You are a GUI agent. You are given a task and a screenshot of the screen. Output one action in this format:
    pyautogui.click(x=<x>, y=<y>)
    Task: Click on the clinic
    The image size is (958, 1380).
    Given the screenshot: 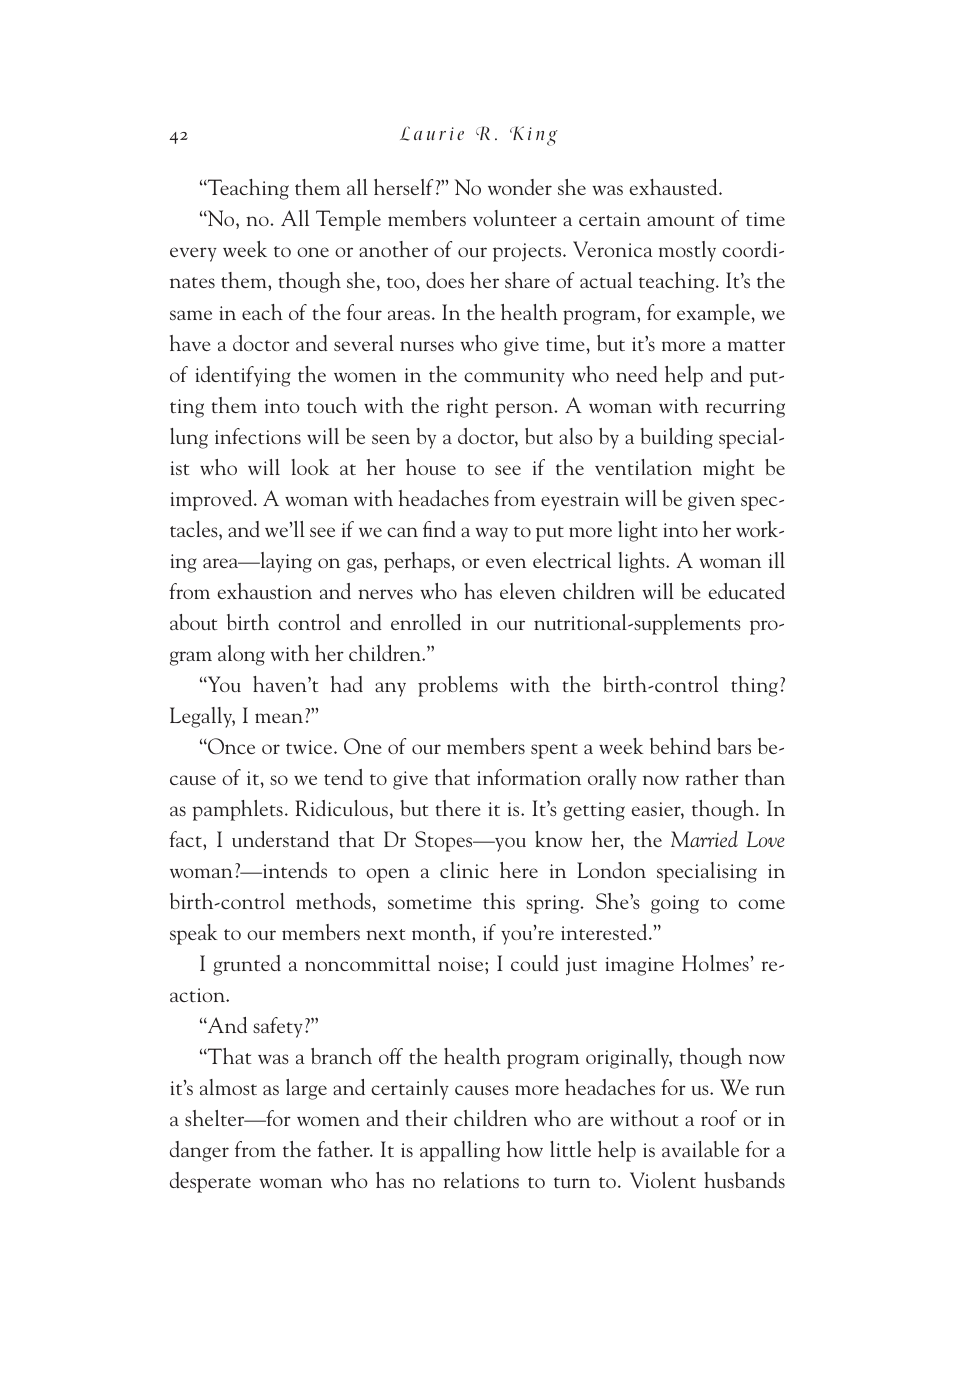 What is the action you would take?
    pyautogui.click(x=464, y=870)
